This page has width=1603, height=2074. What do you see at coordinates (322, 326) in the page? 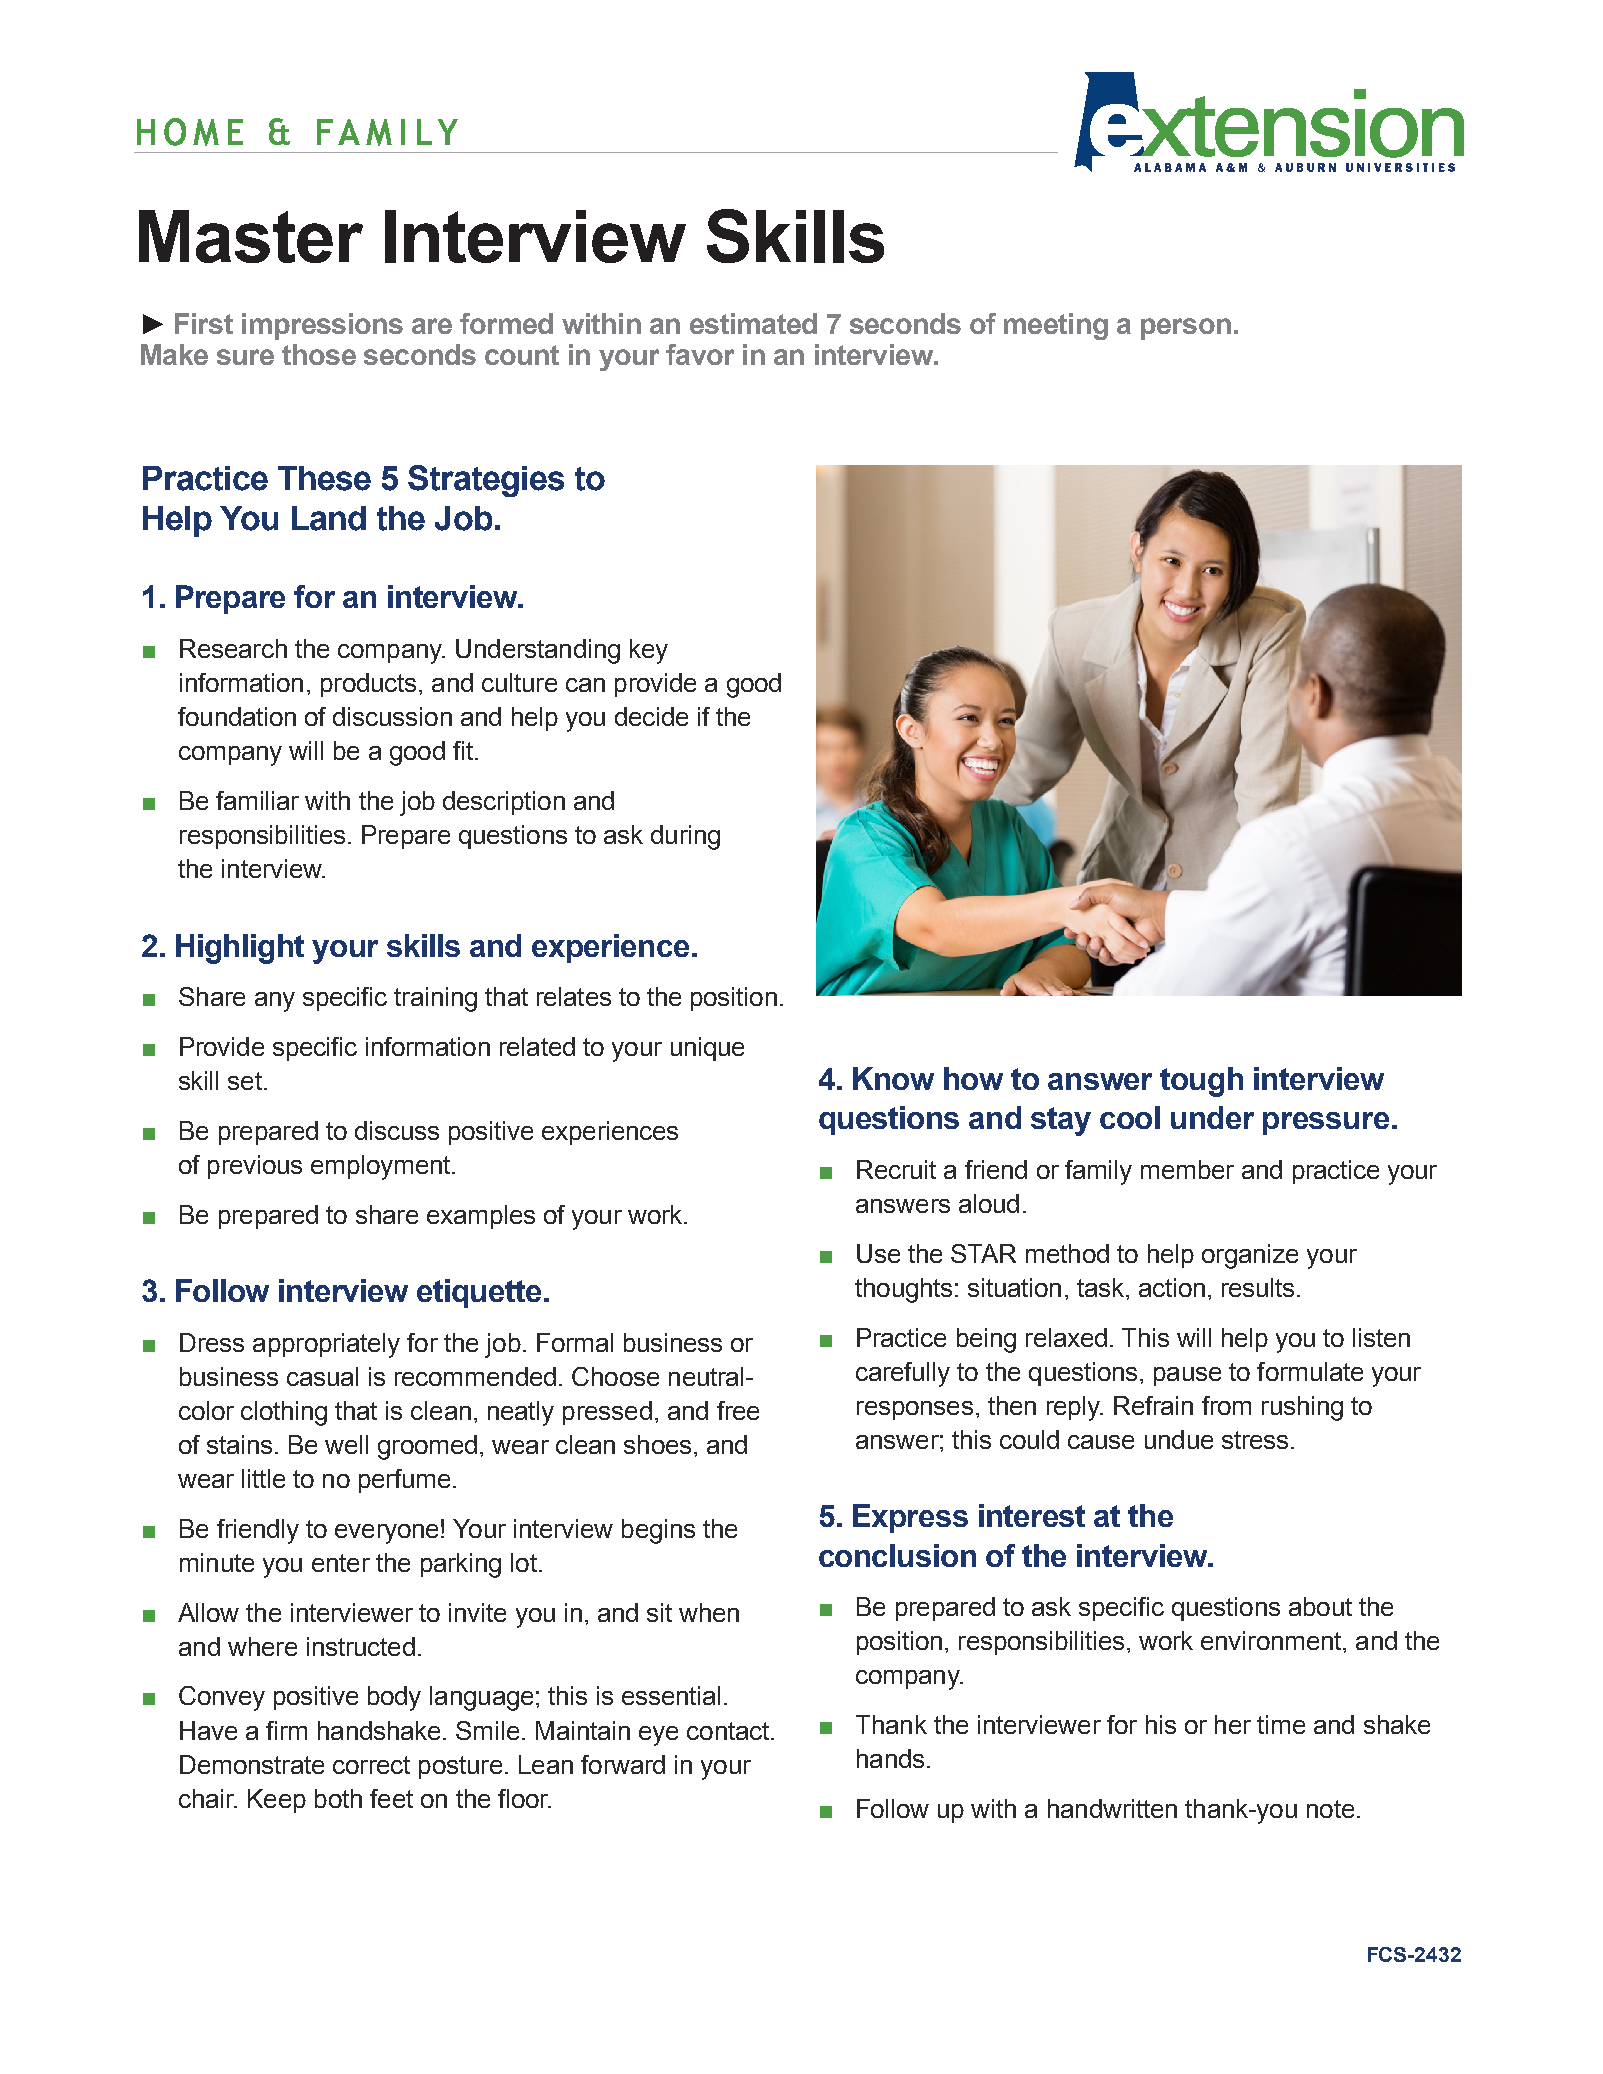
I see `impressions` at bounding box center [322, 326].
